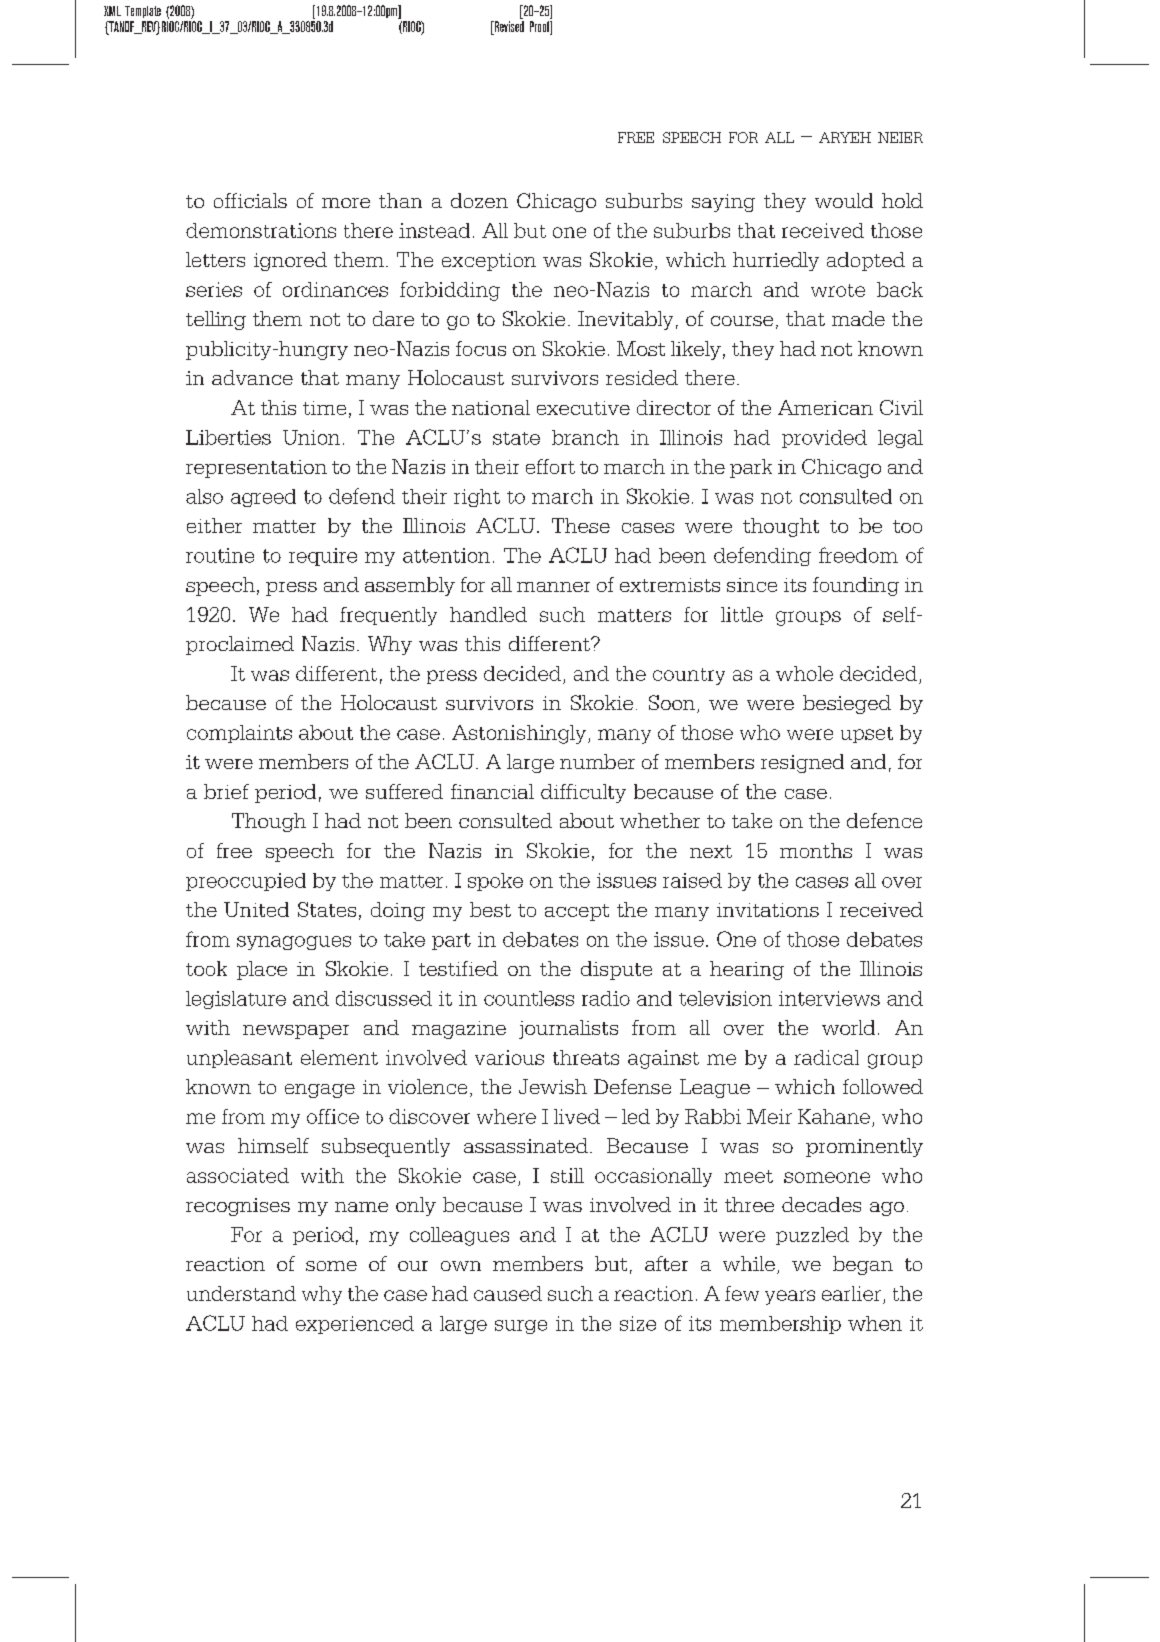 This document has width=1160, height=1642. I want to click on ARYEH, so click(845, 137).
